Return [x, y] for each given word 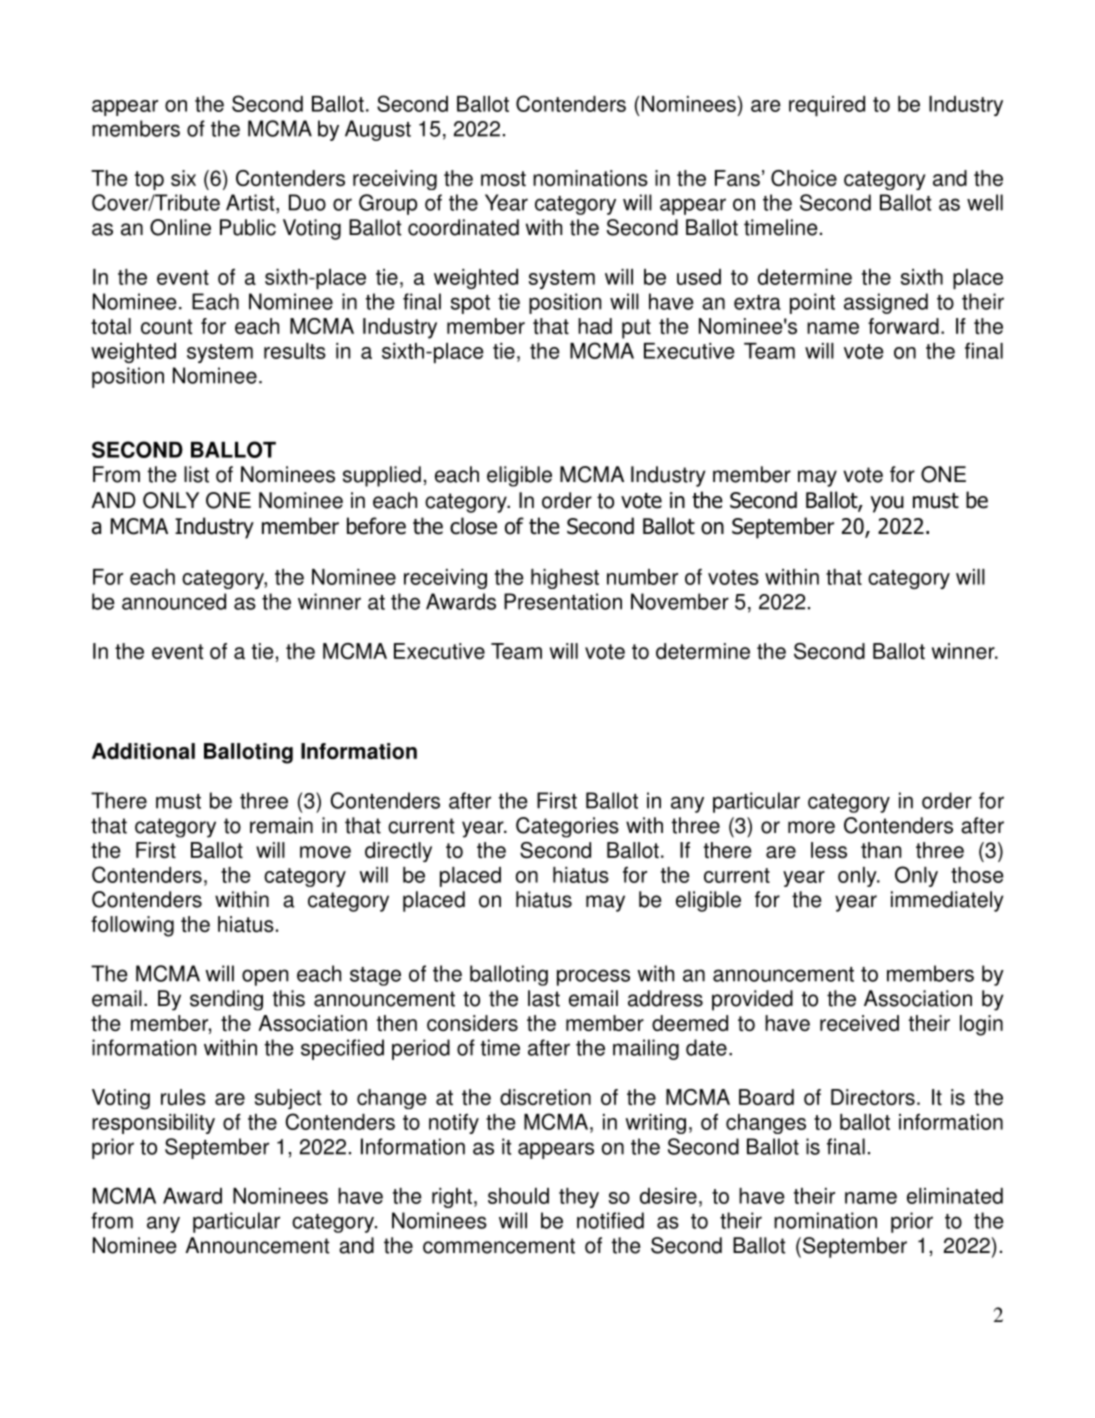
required [827, 106]
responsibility [153, 1124]
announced [174, 601]
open [265, 977]
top [149, 180]
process [593, 977]
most [503, 179]
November [680, 601]
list [196, 474]
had [595, 326]
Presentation [563, 601]
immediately [947, 901]
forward [903, 326]
